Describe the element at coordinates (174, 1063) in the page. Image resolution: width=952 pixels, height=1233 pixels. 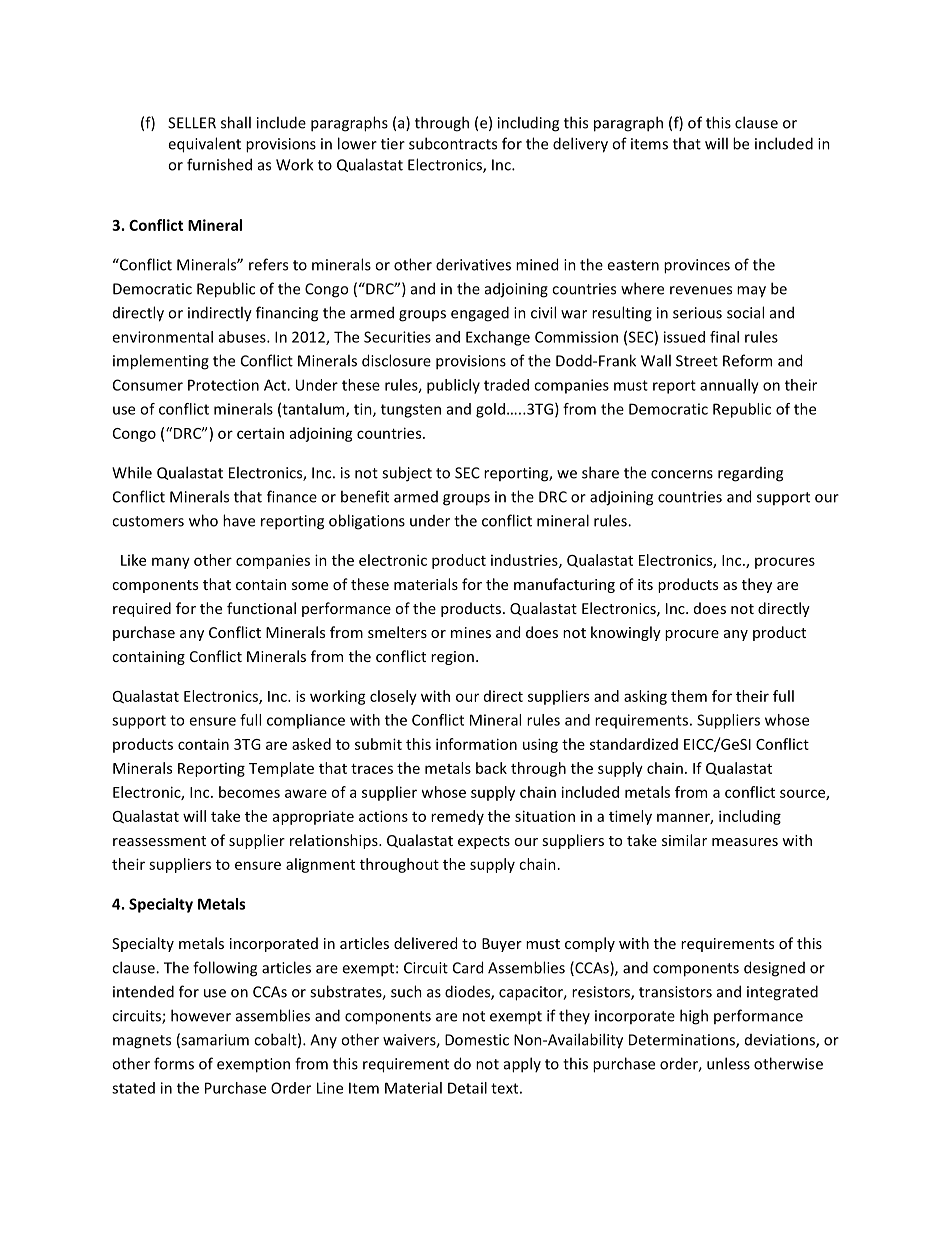
I see `forms` at that location.
